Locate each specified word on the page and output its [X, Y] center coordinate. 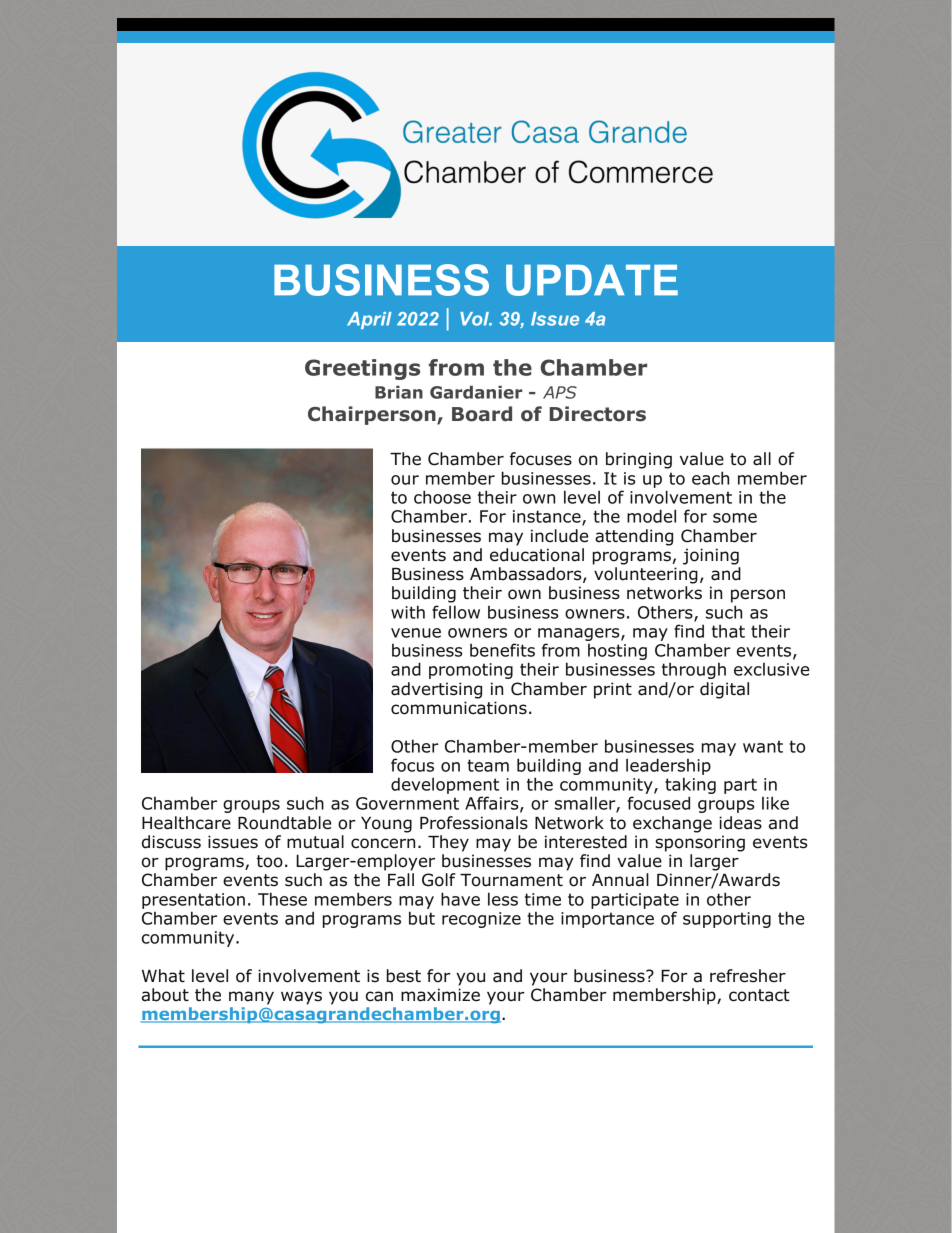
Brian [399, 392]
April [369, 320]
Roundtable [284, 823]
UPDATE [592, 280]
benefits [502, 650]
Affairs [493, 804]
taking [690, 785]
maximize [440, 995]
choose [442, 497]
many [251, 998]
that [728, 631]
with [408, 612]
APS [560, 392]
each [710, 478]
